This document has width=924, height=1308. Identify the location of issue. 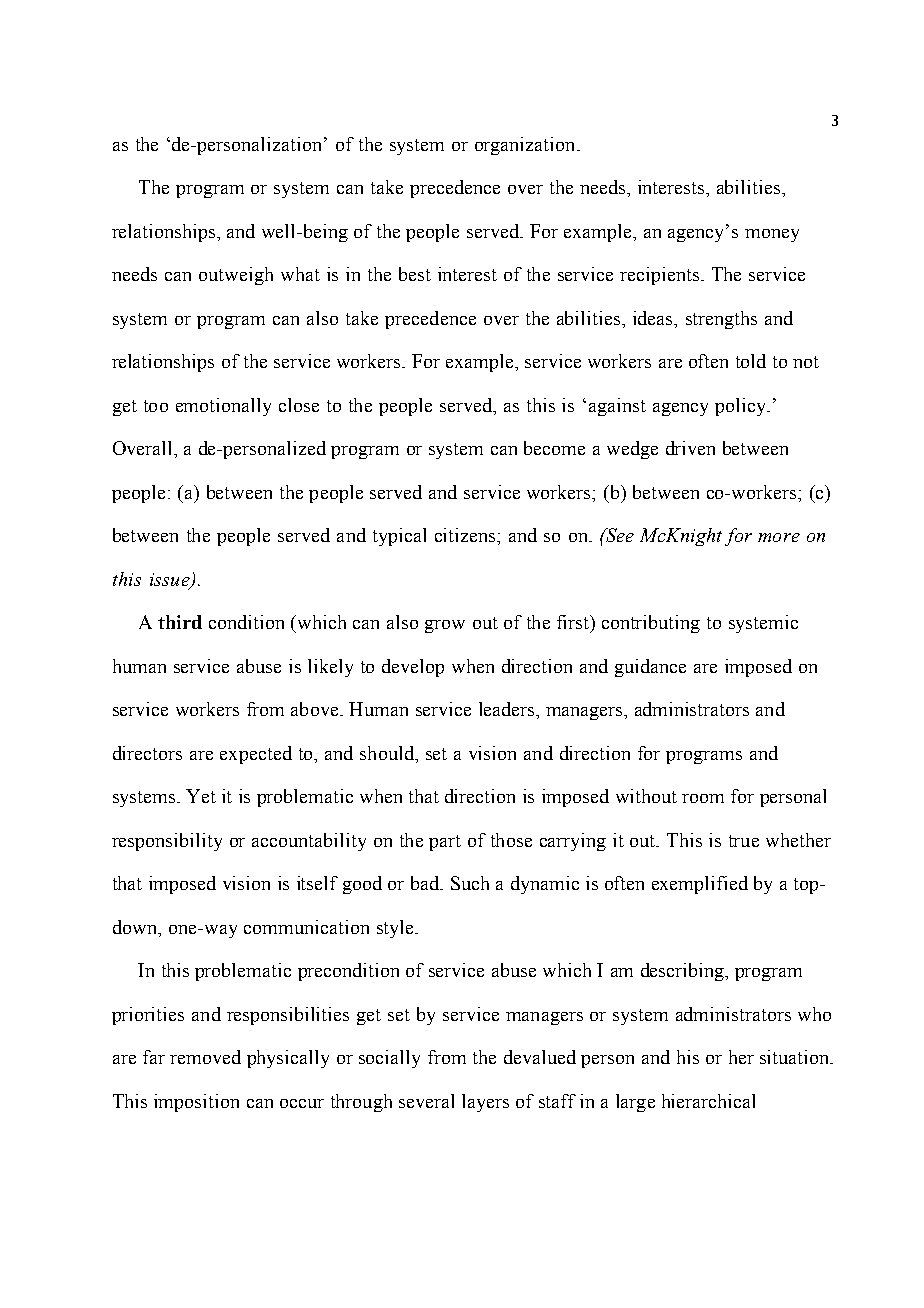
(171, 580).
